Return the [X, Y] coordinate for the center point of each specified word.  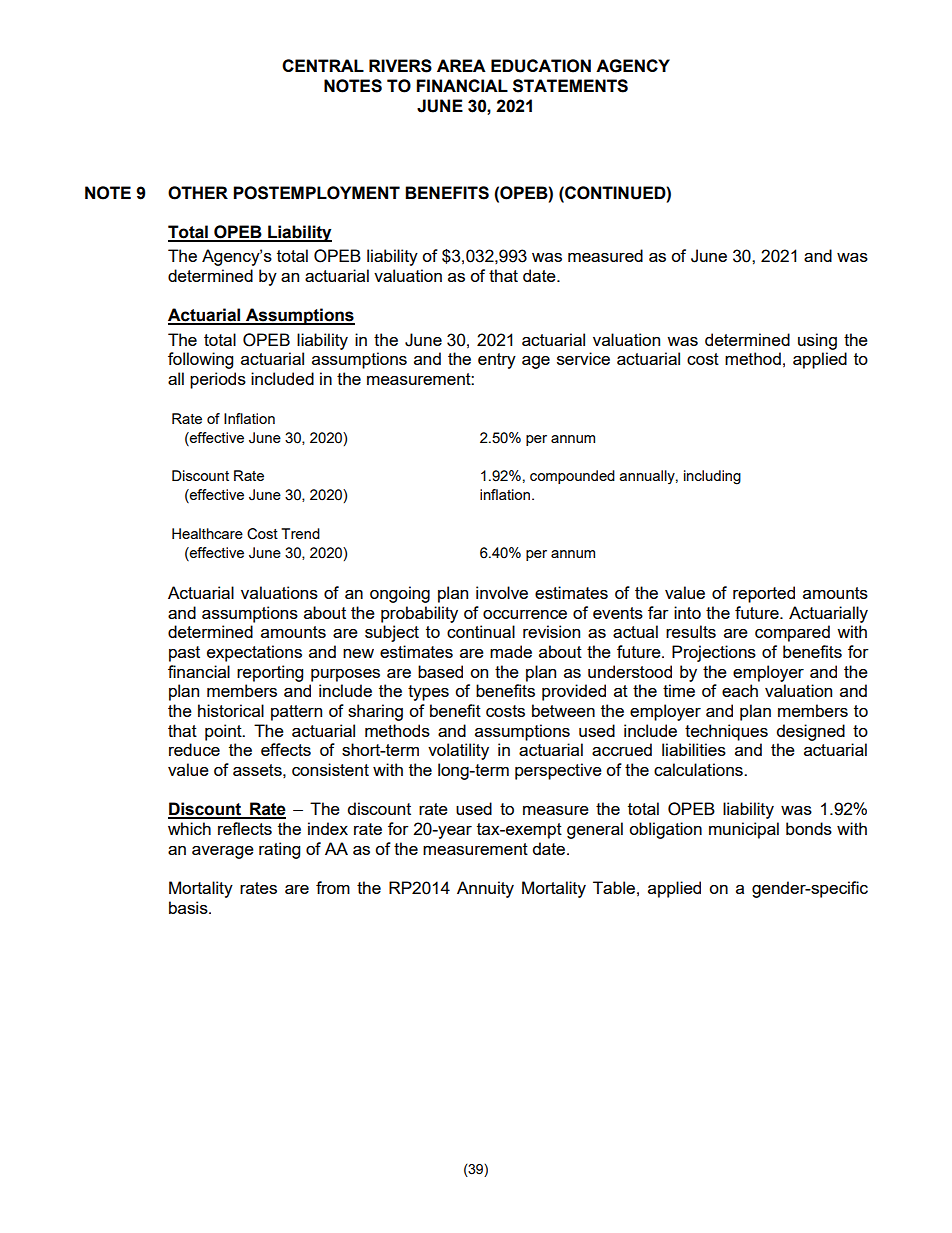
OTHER [198, 193]
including [712, 477]
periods [218, 380]
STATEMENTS [570, 86]
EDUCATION [541, 66]
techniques [726, 732]
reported [764, 594]
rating [279, 850]
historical [231, 710]
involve [502, 592]
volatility [458, 751]
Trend [300, 533]
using [817, 341]
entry [497, 361]
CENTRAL [323, 65]
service [583, 358]
